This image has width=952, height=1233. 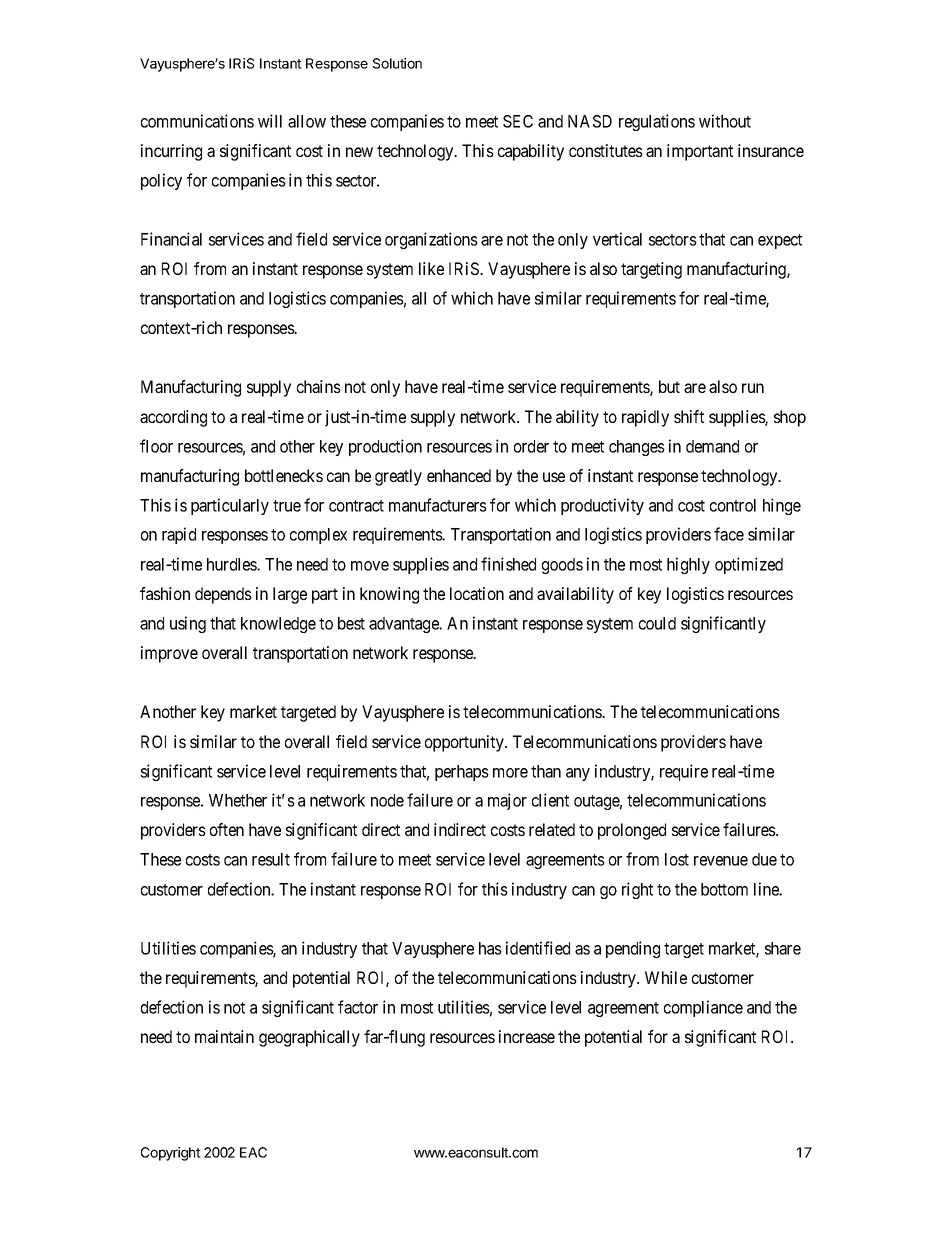 What do you see at coordinates (232, 564) in the image?
I see `hurdles` at bounding box center [232, 564].
